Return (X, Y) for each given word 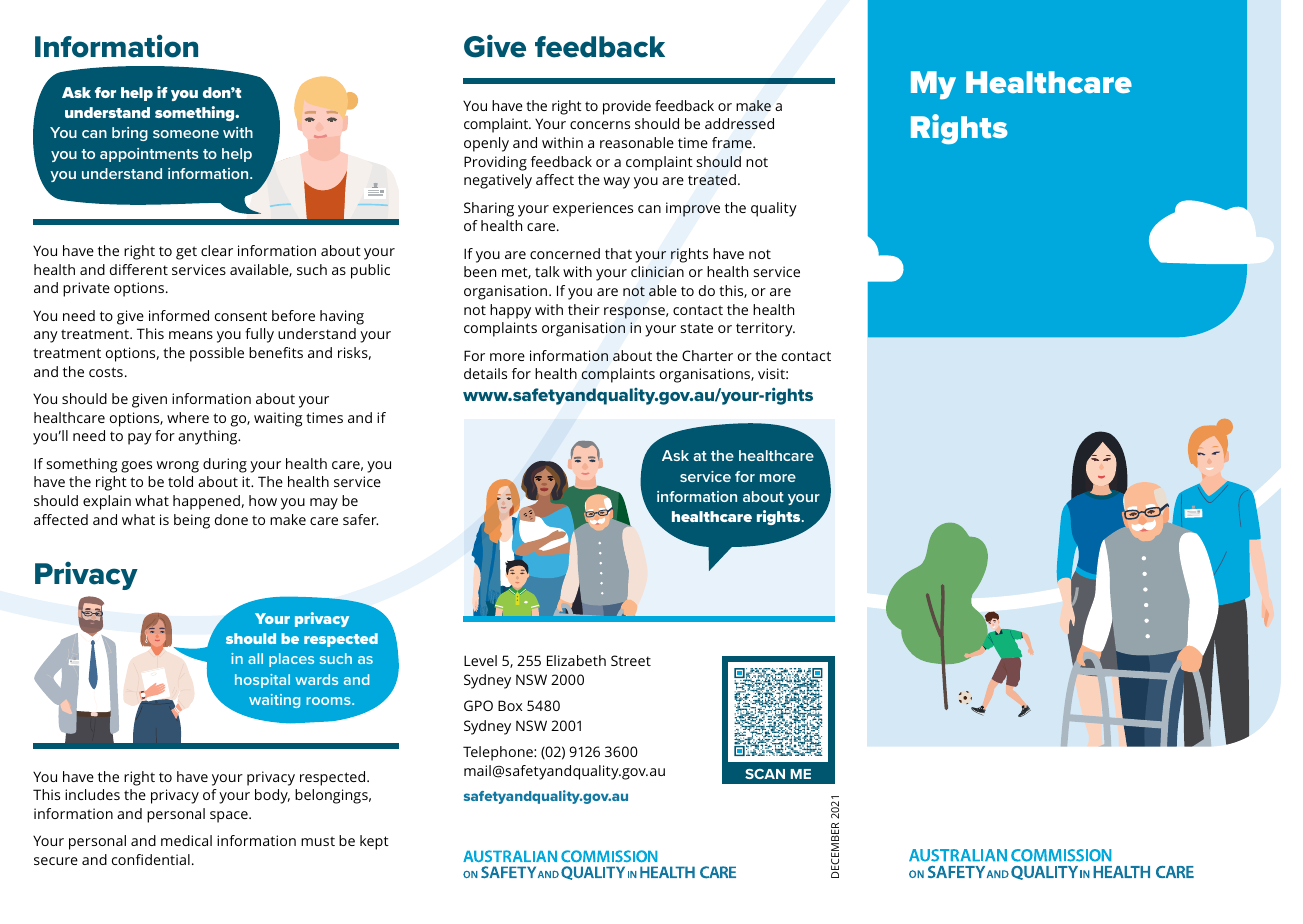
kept (374, 842)
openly (486, 144)
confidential (151, 859)
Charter (707, 355)
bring (130, 134)
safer (360, 519)
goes (136, 467)
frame (733, 142)
